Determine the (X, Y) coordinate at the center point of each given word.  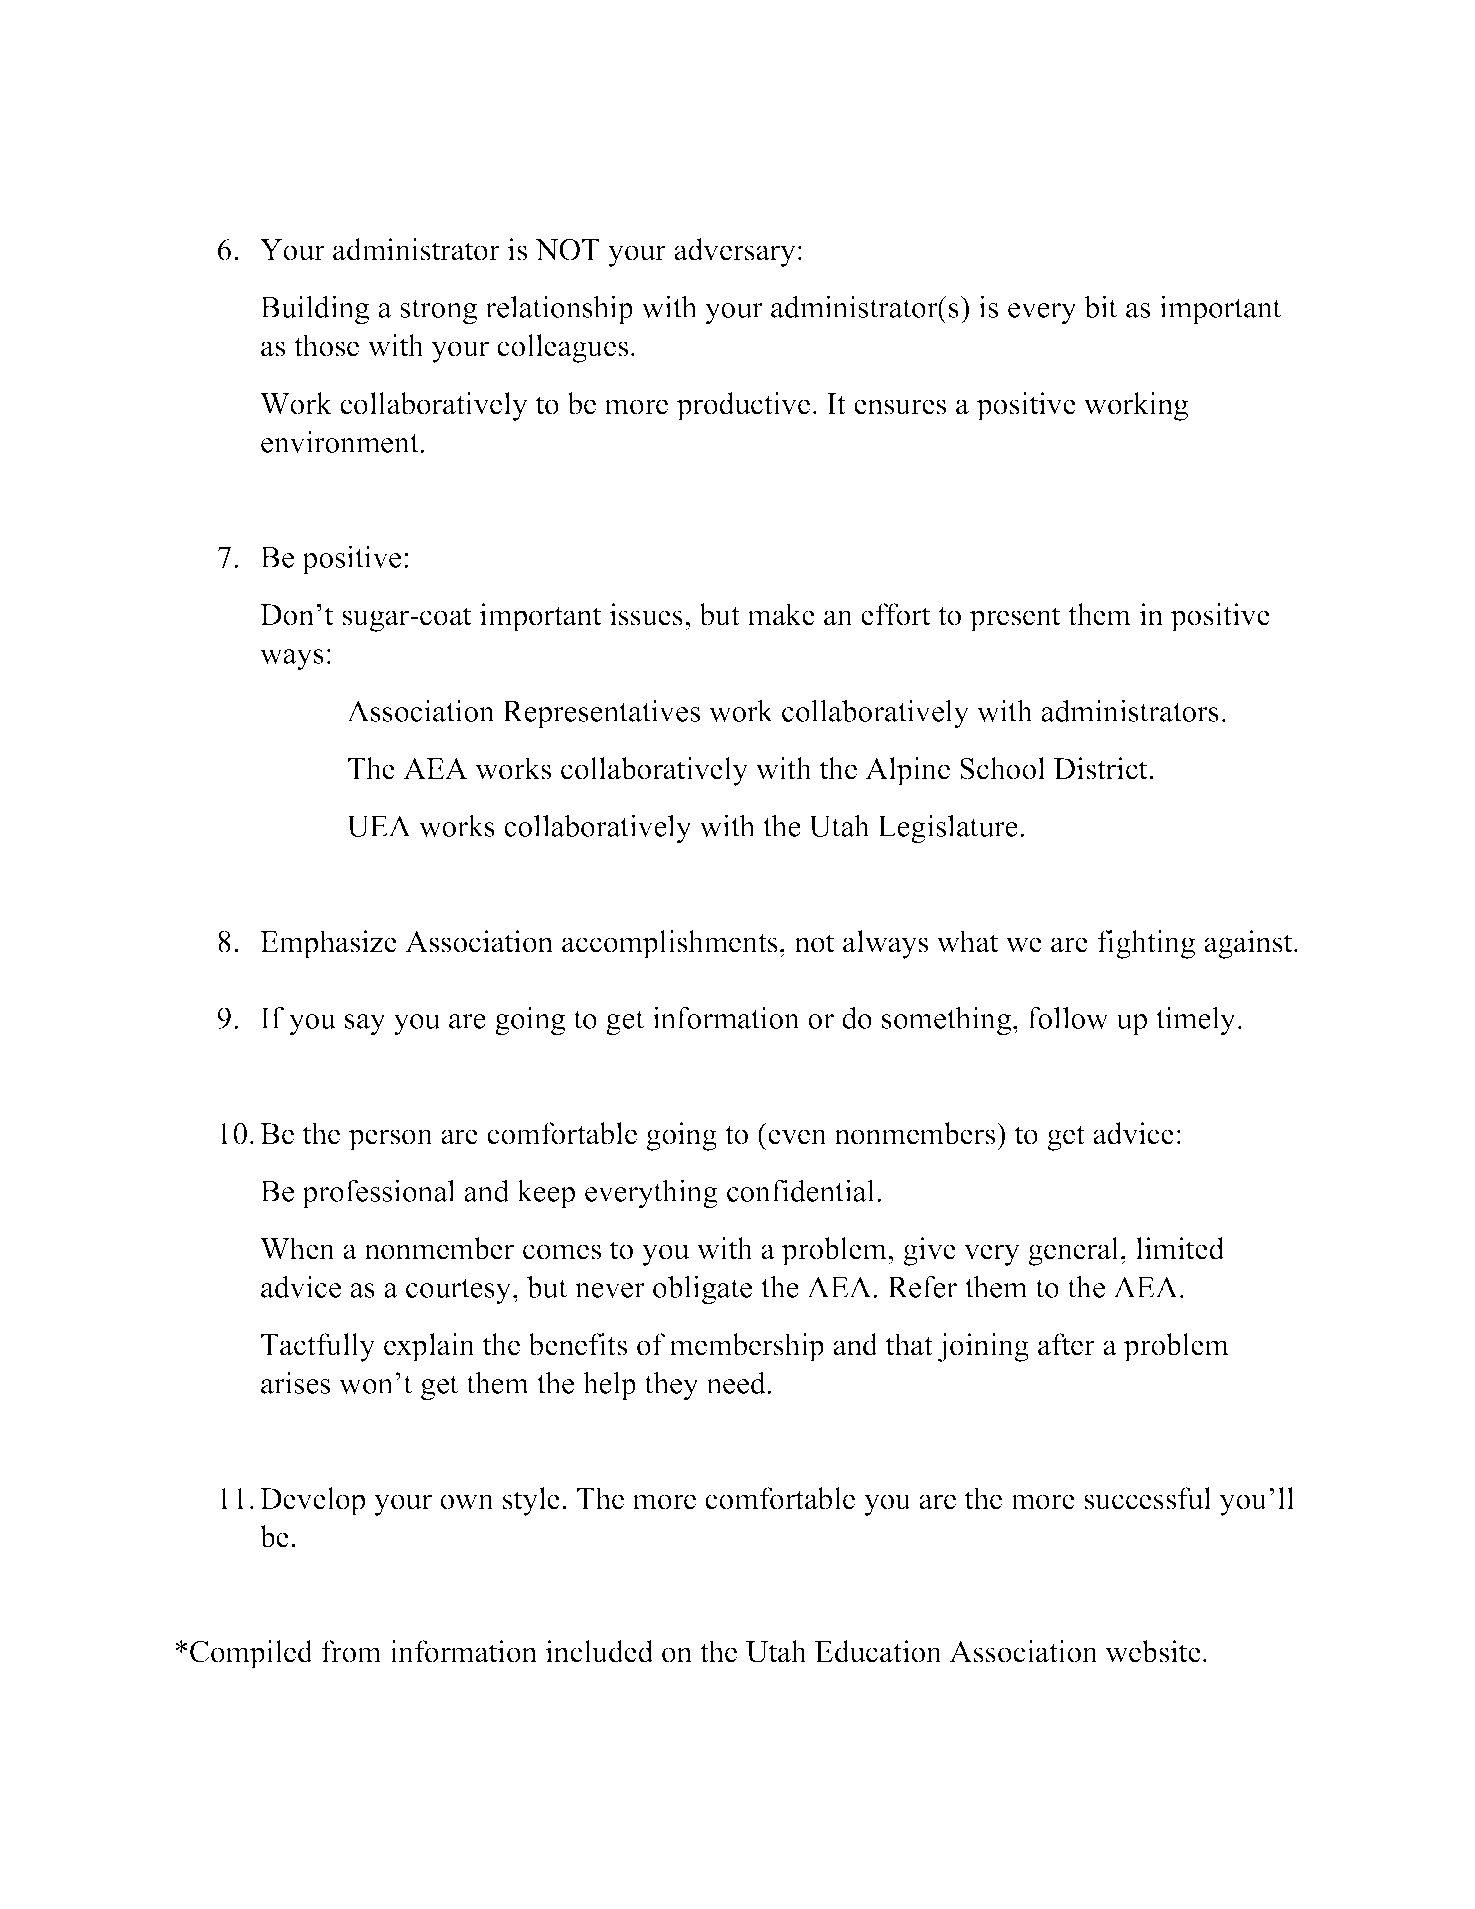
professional (378, 1193)
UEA (379, 826)
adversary (735, 252)
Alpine (907, 771)
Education (878, 1651)
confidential (801, 1190)
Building (314, 310)
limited (1180, 1248)
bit (1100, 306)
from (351, 1651)
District (1102, 768)
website (1153, 1651)
